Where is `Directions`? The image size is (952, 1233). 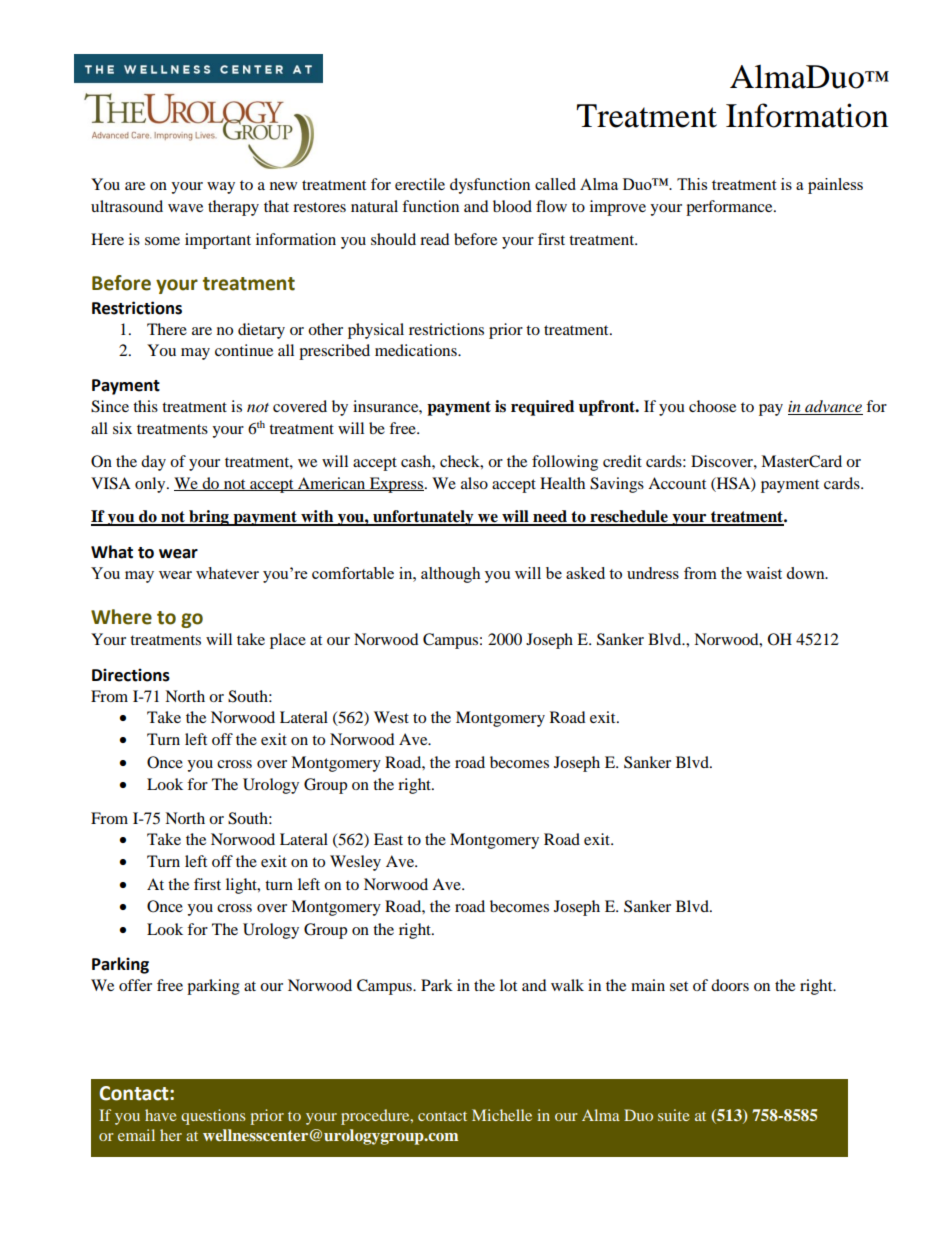 Directions is located at coordinates (131, 675).
